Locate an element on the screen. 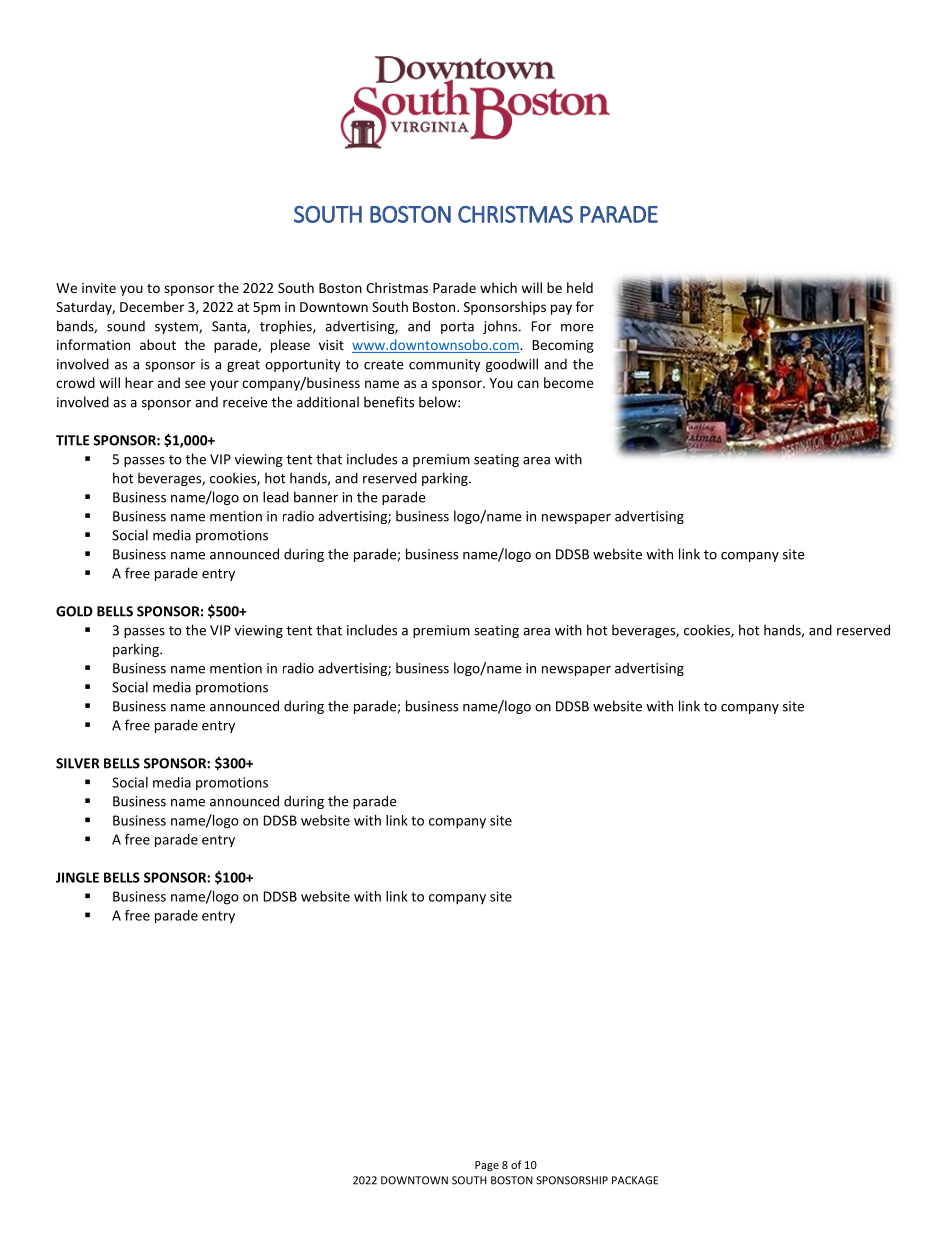 The width and height of the screenshot is (952, 1233). visit is located at coordinates (331, 345).
